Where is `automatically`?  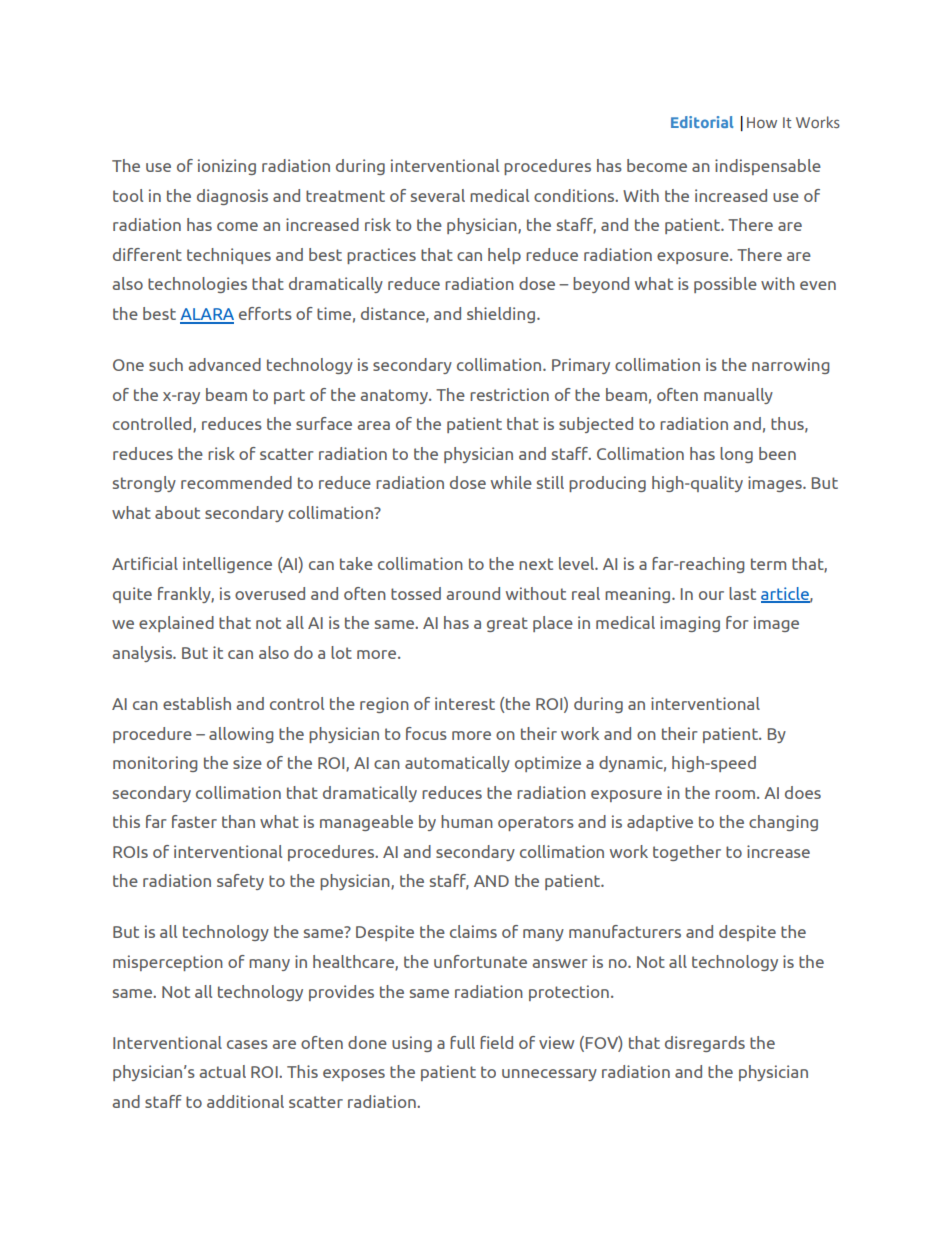
automatically is located at coordinates (457, 764).
